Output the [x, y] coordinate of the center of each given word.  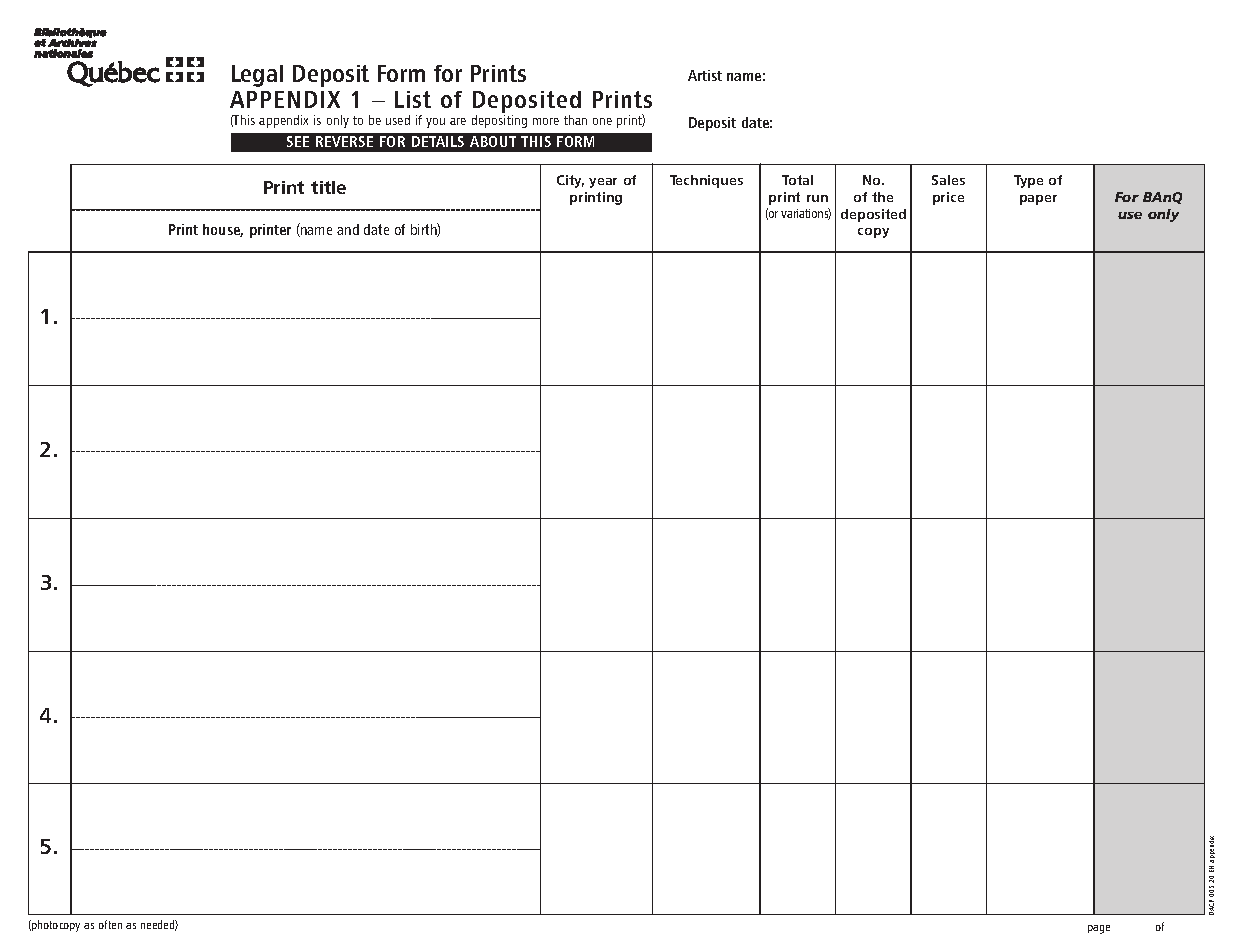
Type [1028, 181]
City [570, 181]
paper [1038, 200]
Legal [257, 76]
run [817, 198]
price [948, 198]
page [1099, 929]
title [328, 187]
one [602, 121]
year [603, 183]
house [223, 230]
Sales [948, 180]
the [882, 197]
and [348, 229]
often [110, 924]
